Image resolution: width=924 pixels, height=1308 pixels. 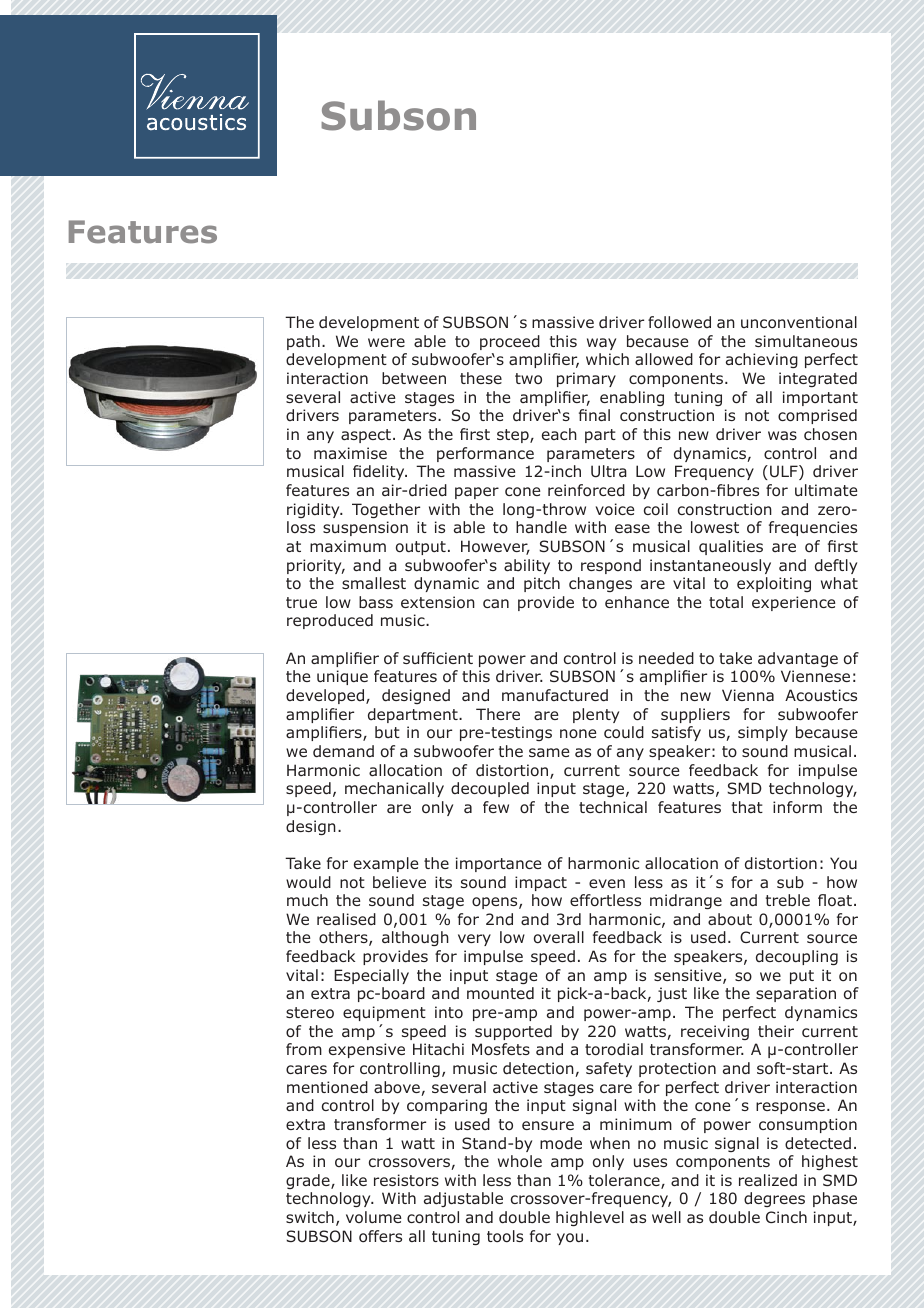 What do you see at coordinates (774, 1199) in the image?
I see `degrees` at bounding box center [774, 1199].
